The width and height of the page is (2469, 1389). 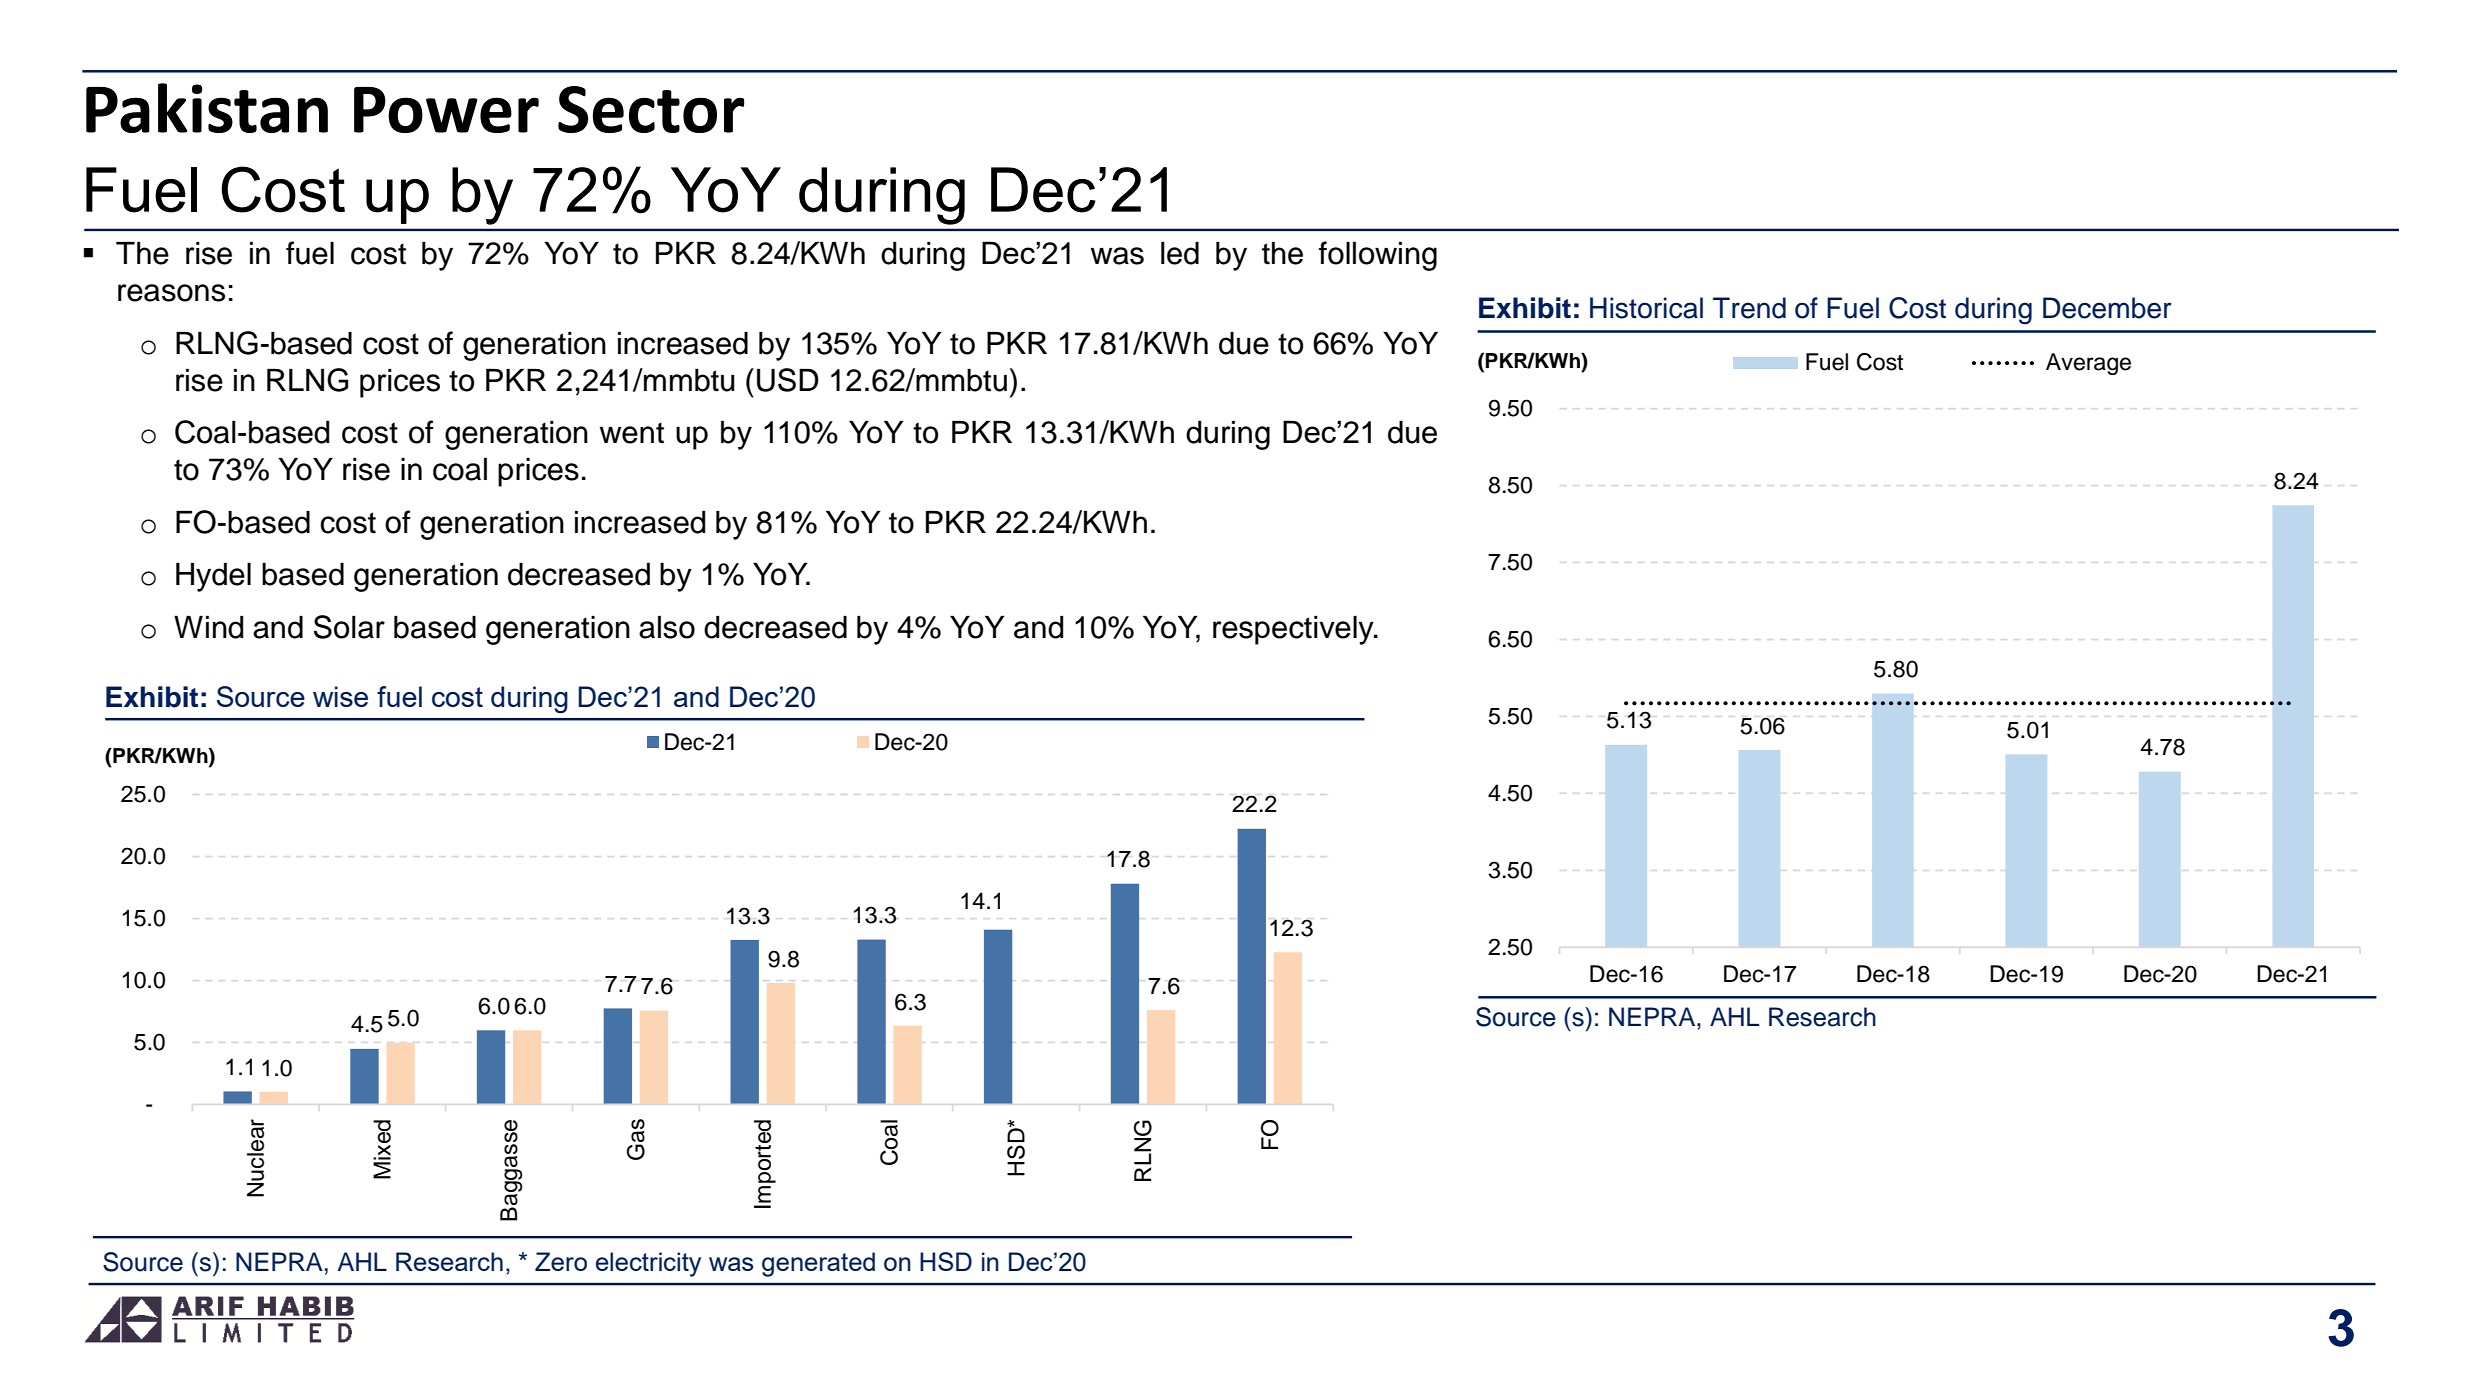 What do you see at coordinates (1749, 308) in the page?
I see `Trend` at bounding box center [1749, 308].
